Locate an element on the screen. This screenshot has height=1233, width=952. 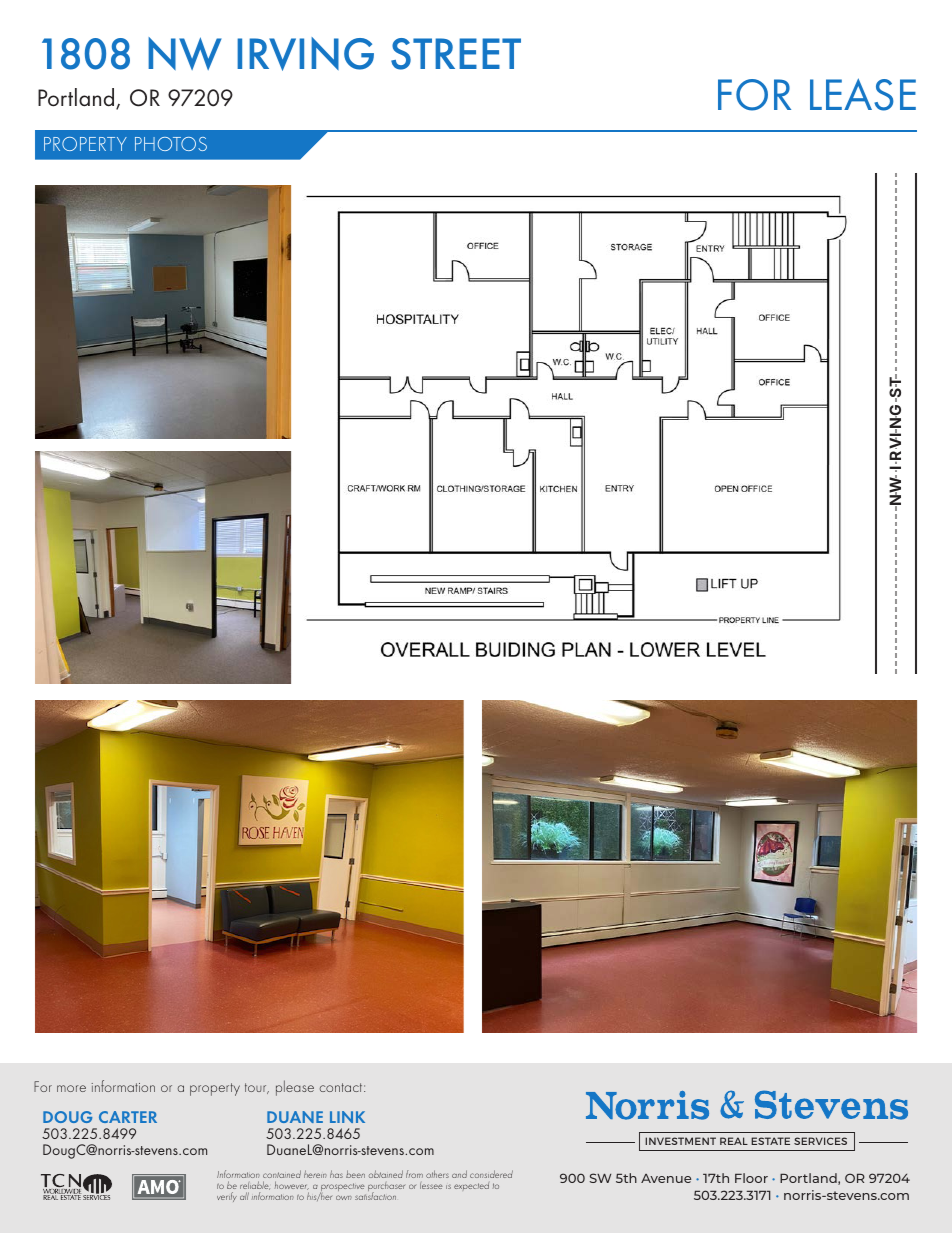
STREET is located at coordinates (456, 54).
